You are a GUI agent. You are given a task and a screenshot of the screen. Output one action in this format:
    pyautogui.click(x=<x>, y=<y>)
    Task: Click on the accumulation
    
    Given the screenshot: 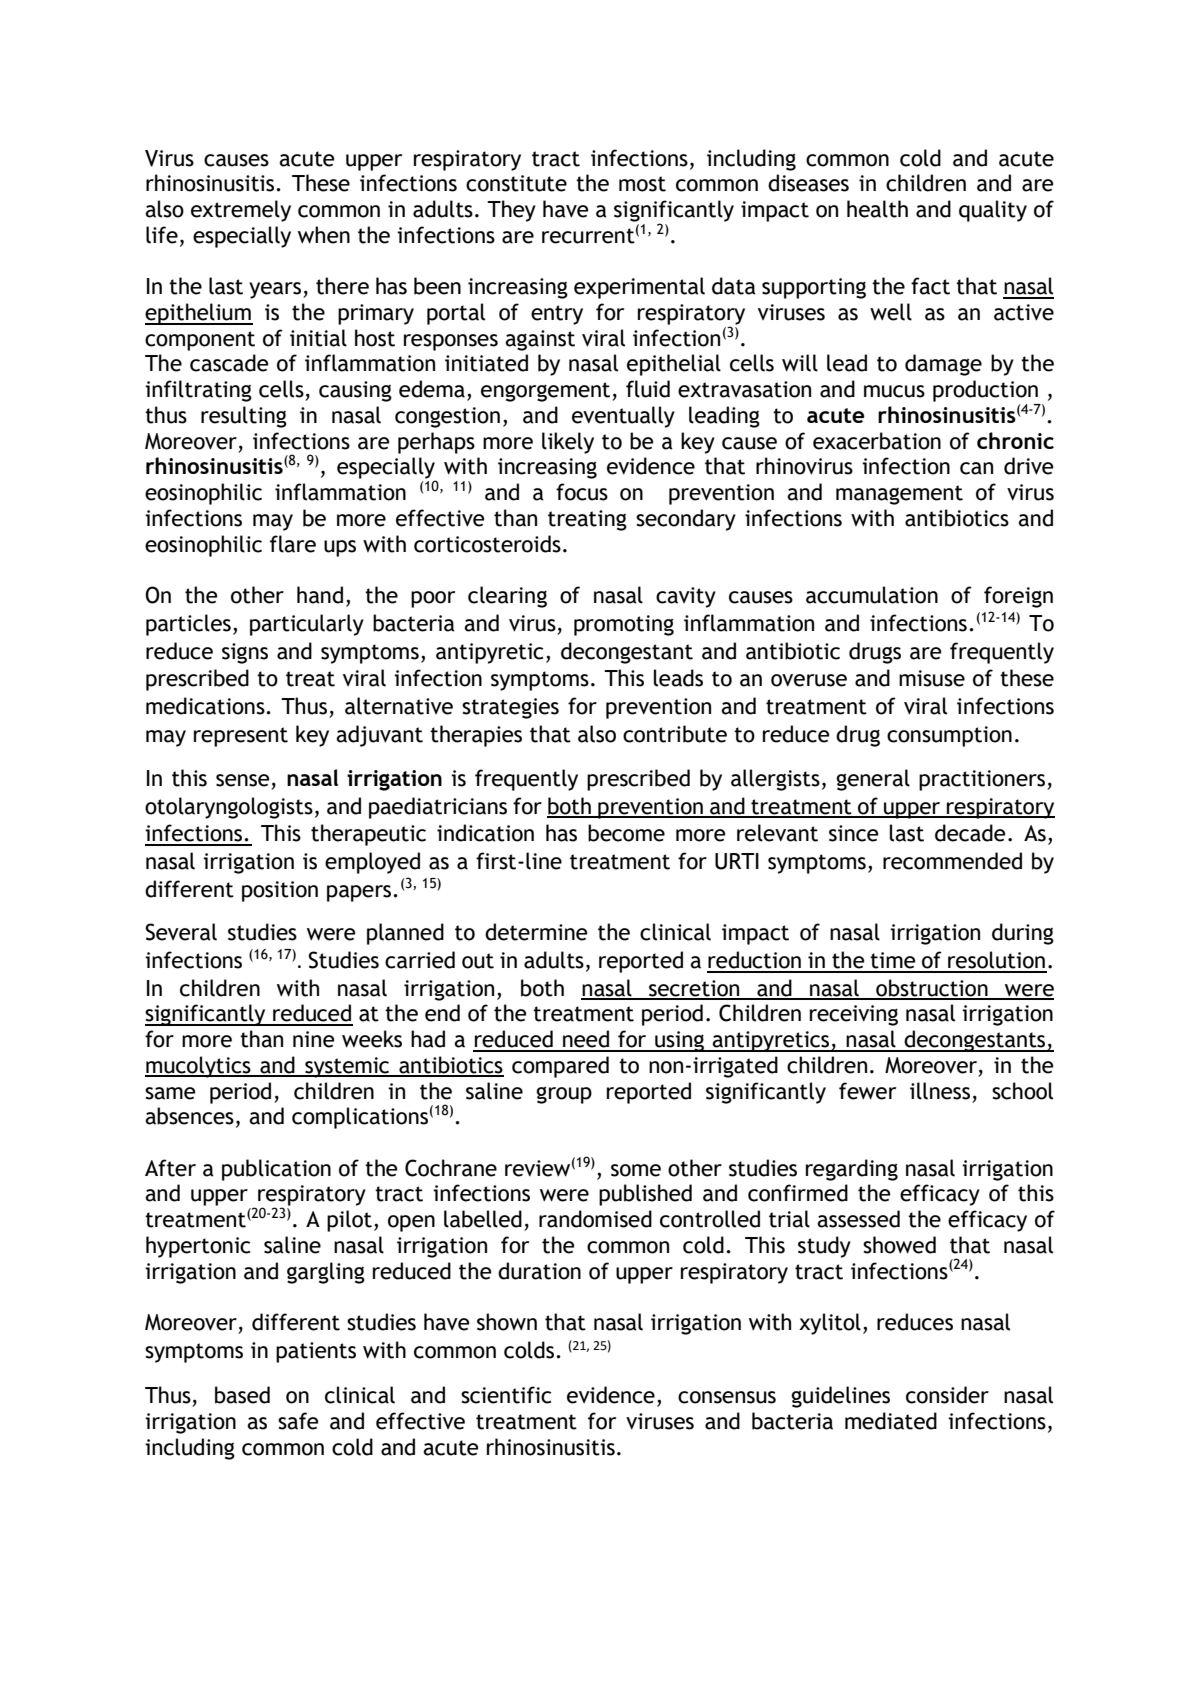 What is the action you would take?
    pyautogui.click(x=872, y=595)
